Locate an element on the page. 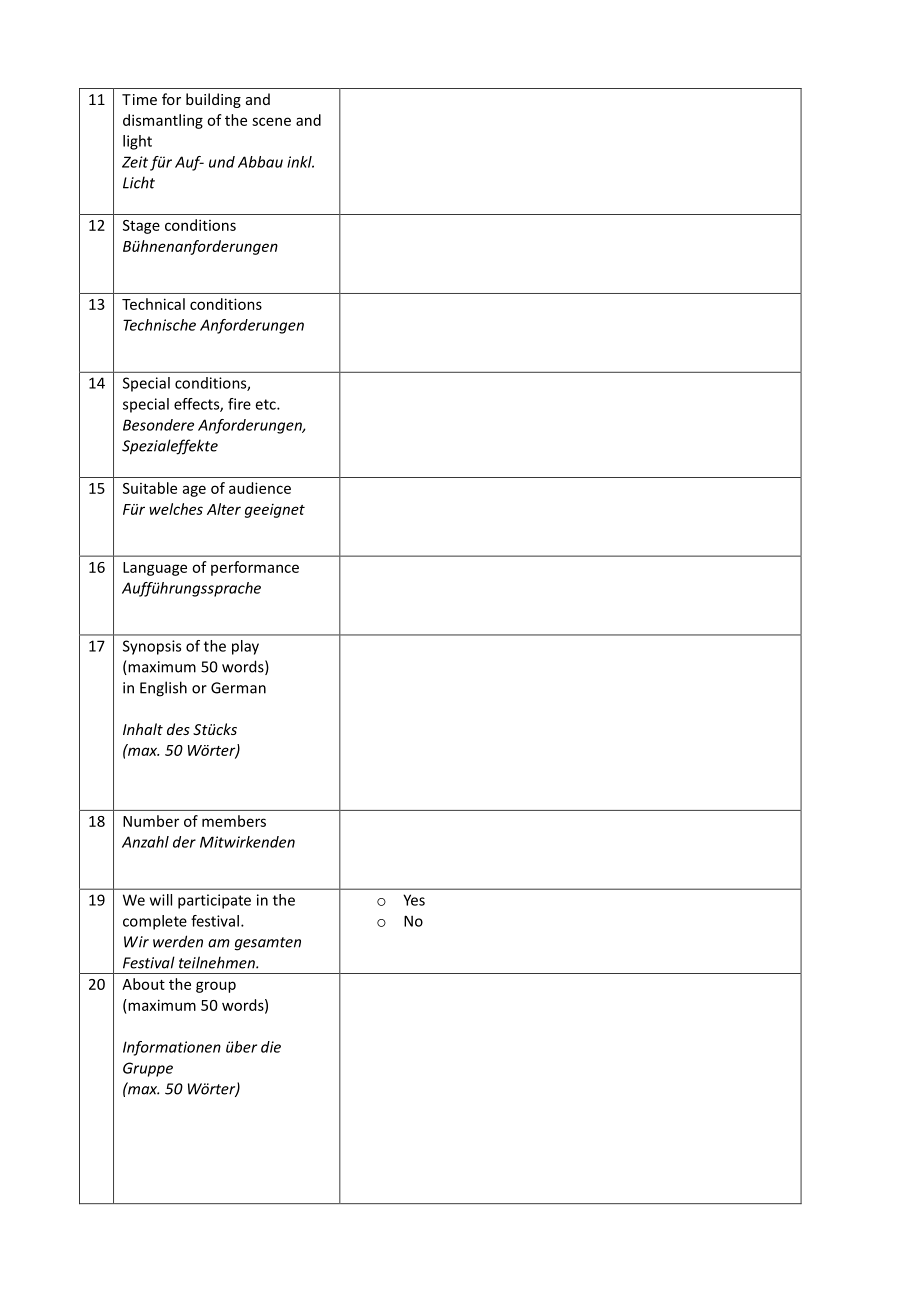 Image resolution: width=924 pixels, height=1308 pixels. building is located at coordinates (213, 100).
